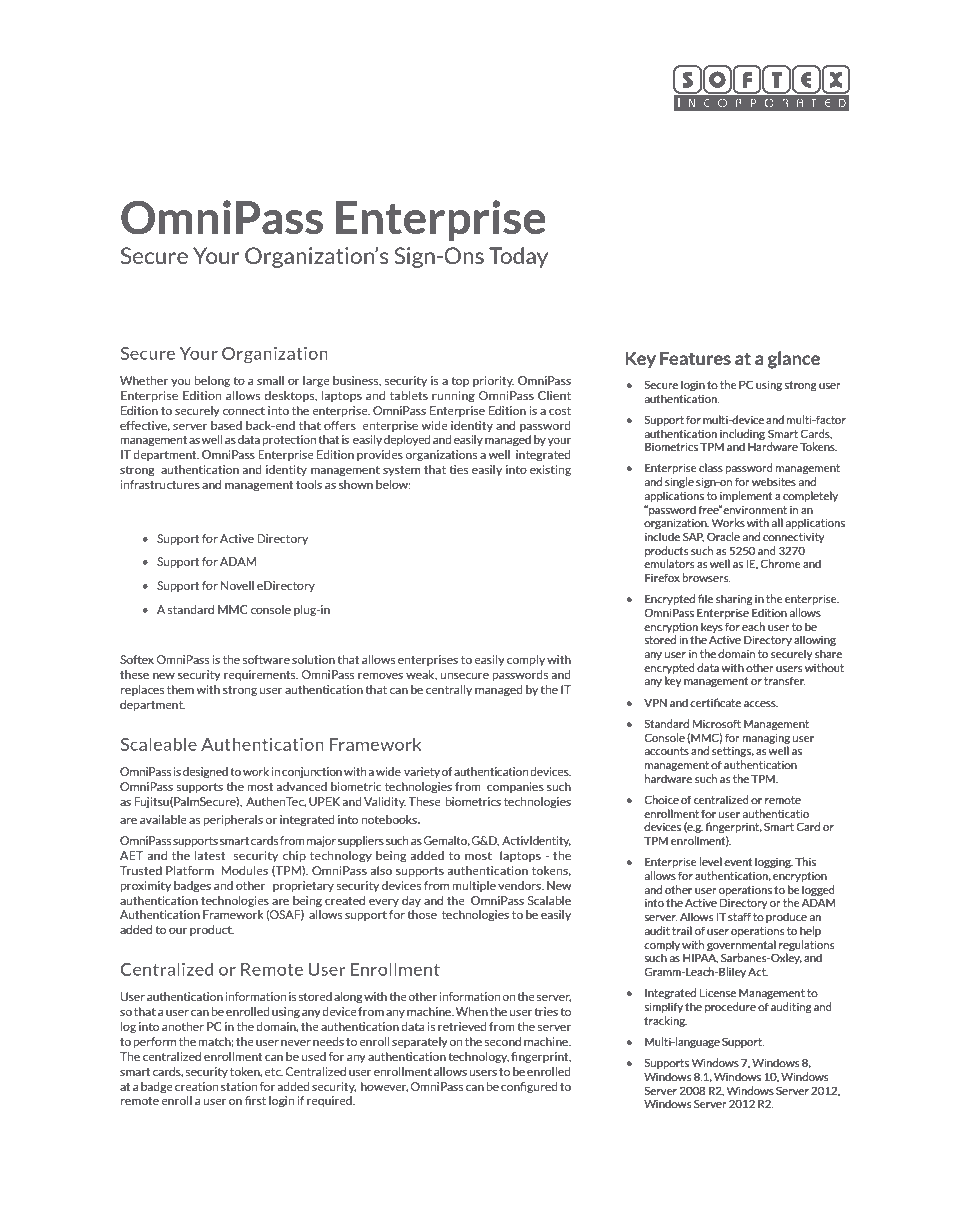  Describe the element at coordinates (695, 358) in the document. I see `Features` at that location.
